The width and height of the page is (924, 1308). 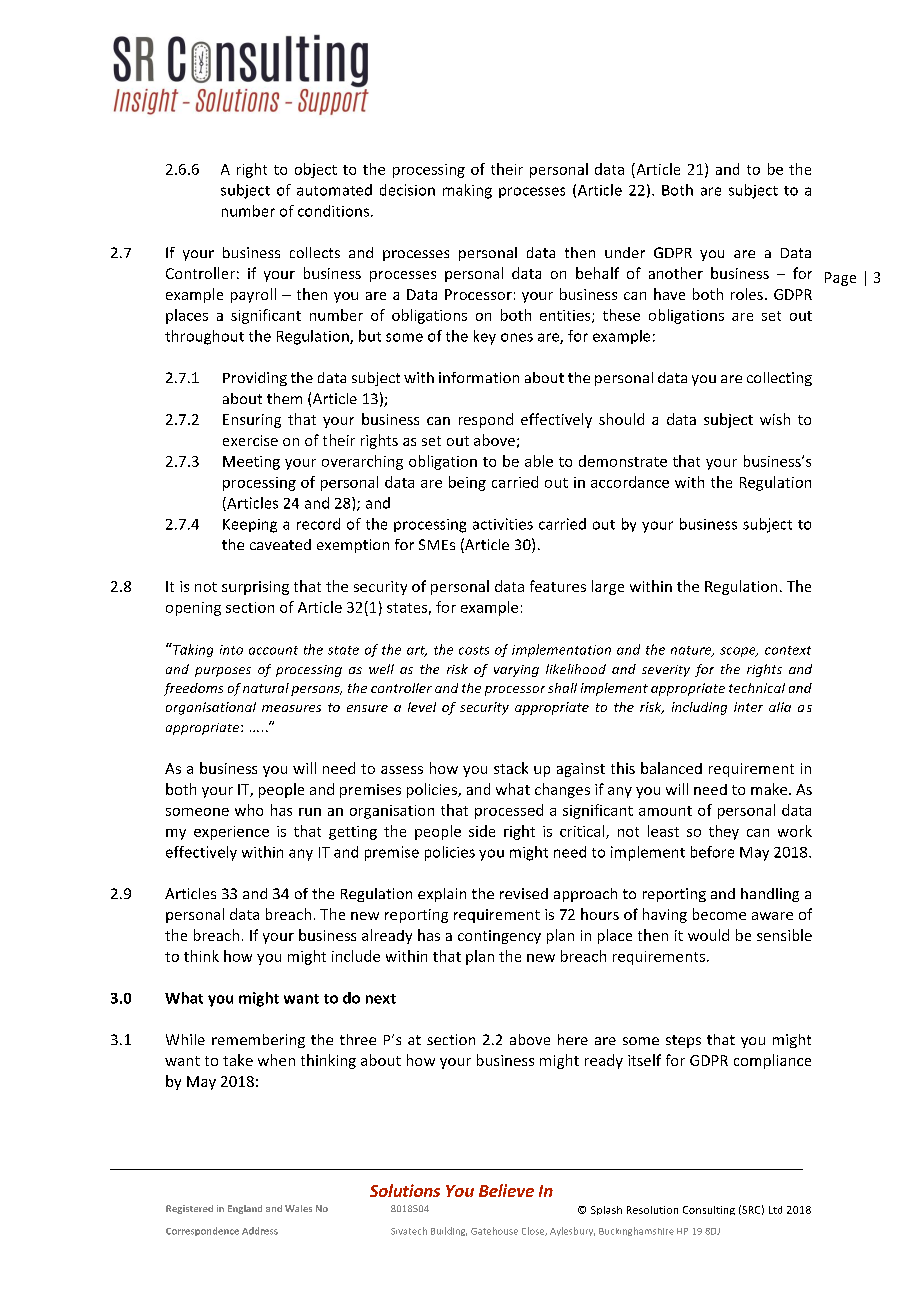 What do you see at coordinates (266, 688) in the page?
I see `natural` at bounding box center [266, 688].
